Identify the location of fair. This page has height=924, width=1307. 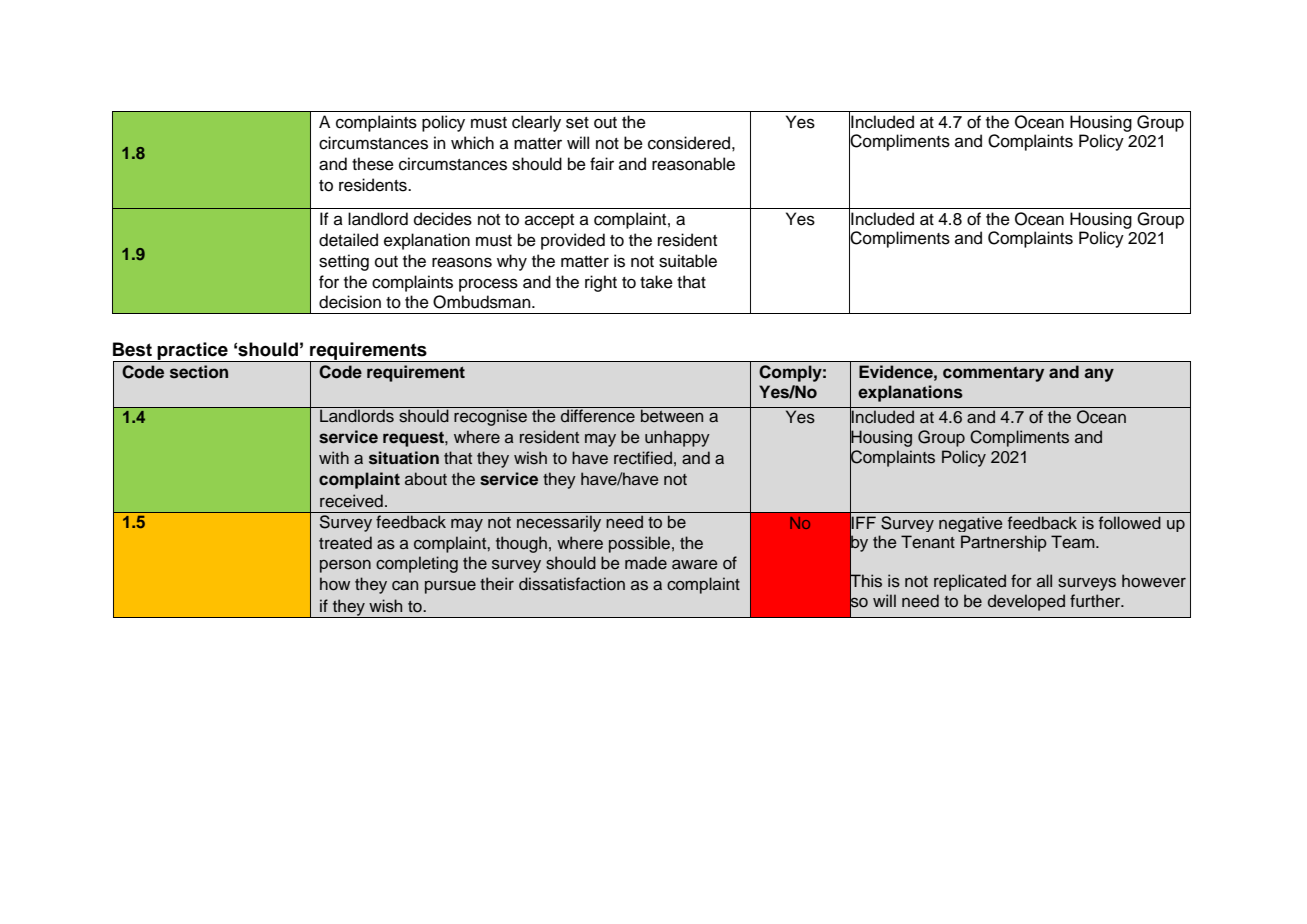
(602, 164).
